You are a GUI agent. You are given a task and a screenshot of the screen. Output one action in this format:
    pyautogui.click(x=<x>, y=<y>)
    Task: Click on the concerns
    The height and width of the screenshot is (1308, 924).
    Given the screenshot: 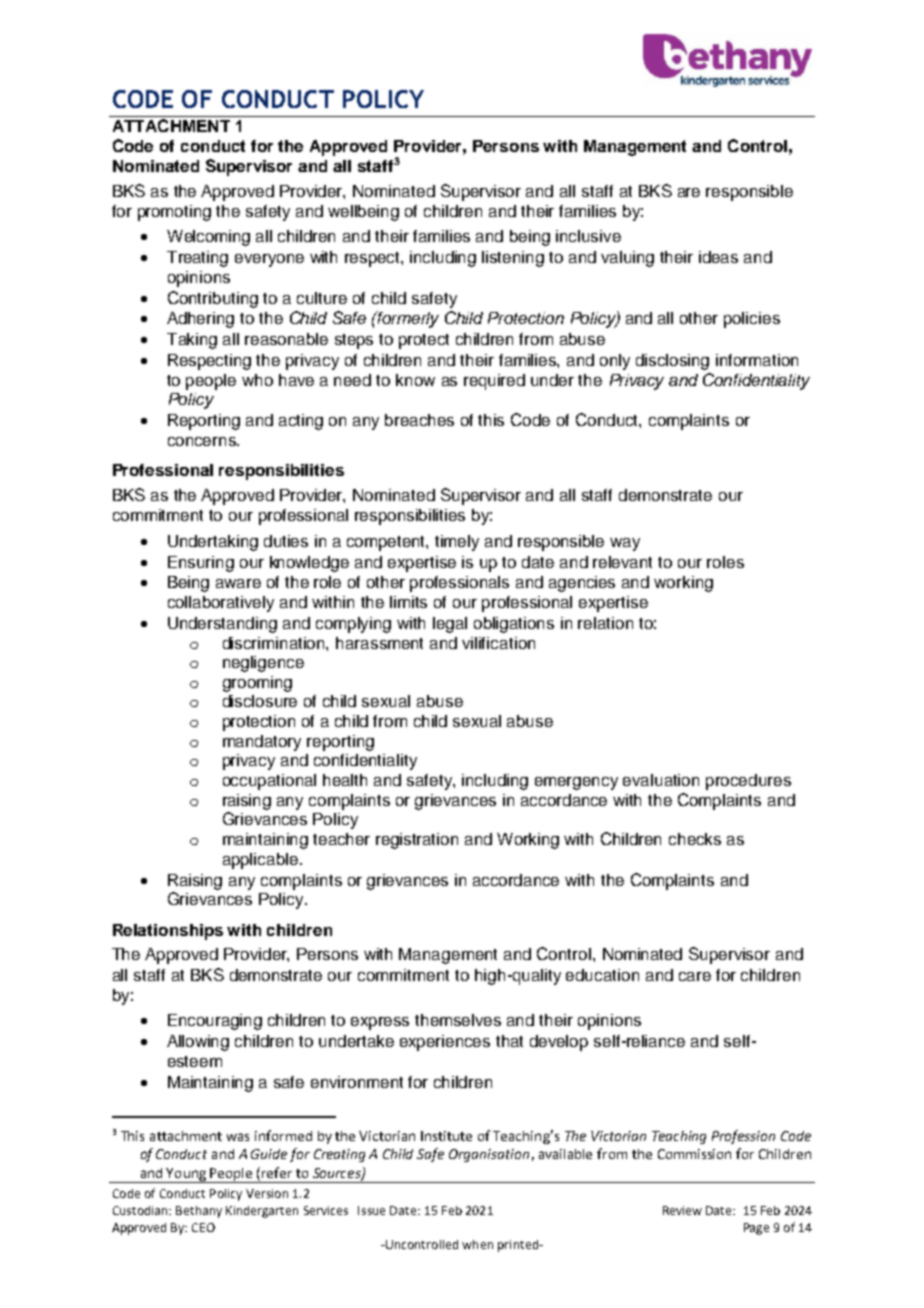 What is the action you would take?
    pyautogui.click(x=203, y=441)
